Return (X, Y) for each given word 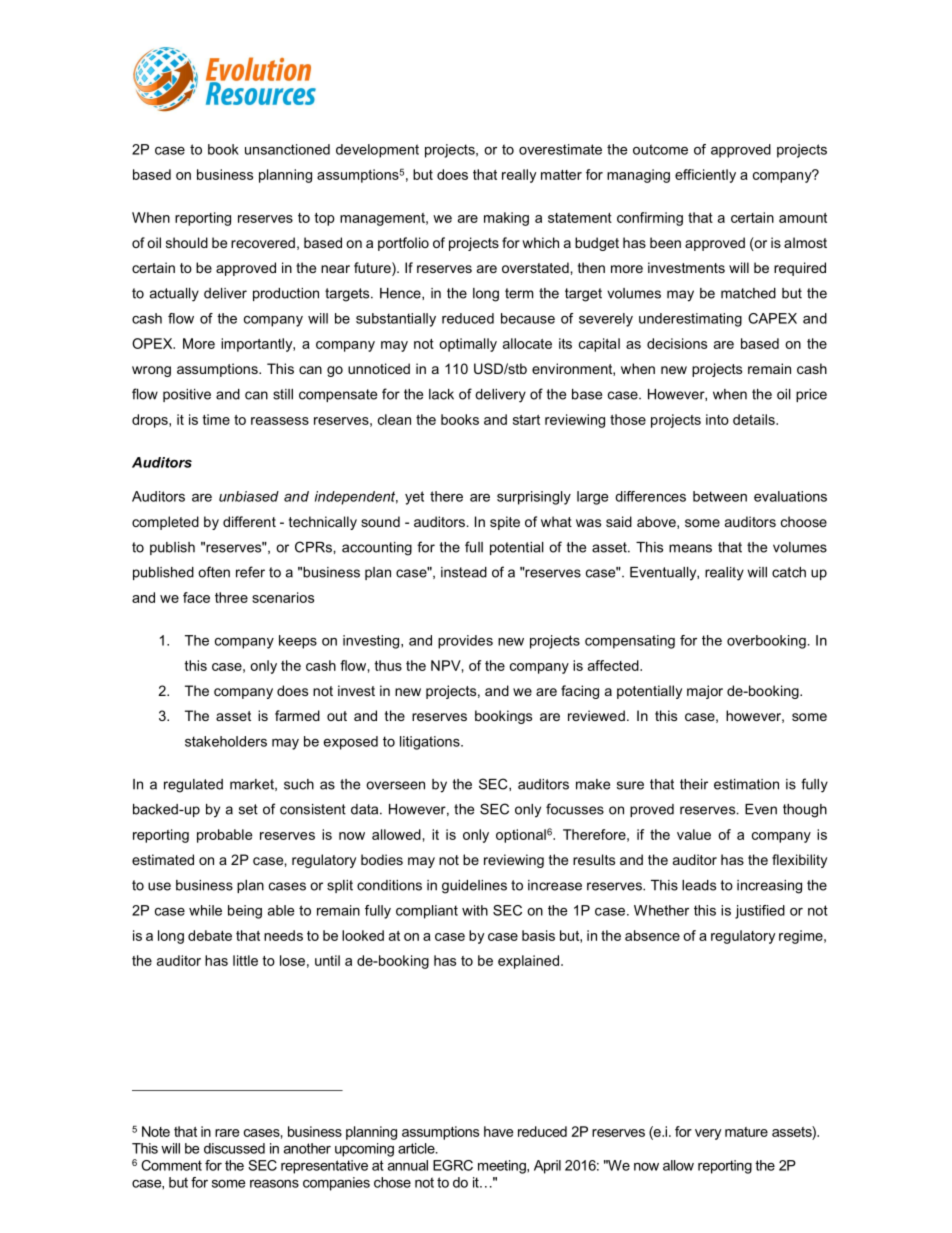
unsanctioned (287, 149)
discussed (234, 1148)
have (498, 1131)
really (519, 176)
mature (746, 1132)
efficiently (705, 176)
